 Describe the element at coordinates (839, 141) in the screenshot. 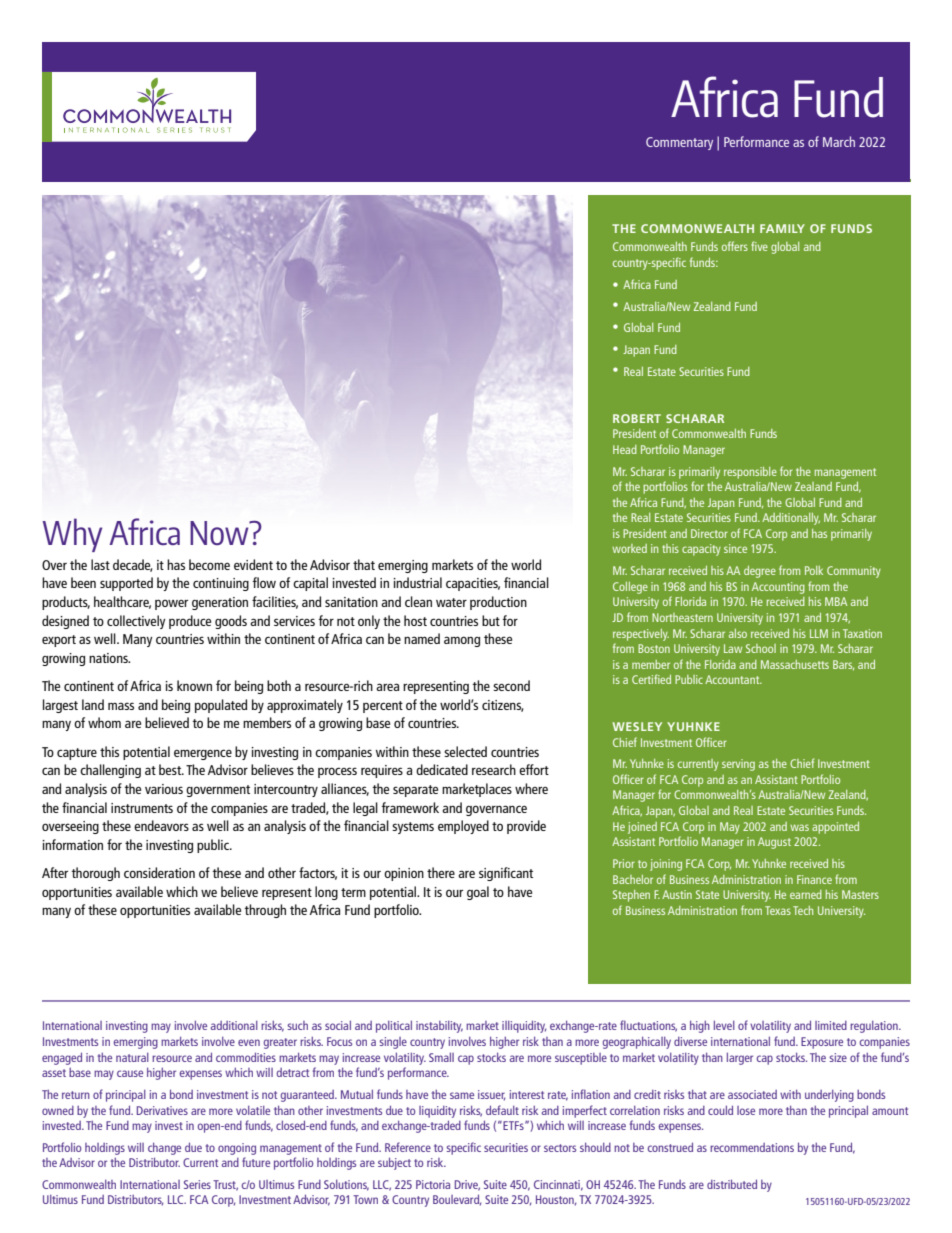

I see `March` at that location.
